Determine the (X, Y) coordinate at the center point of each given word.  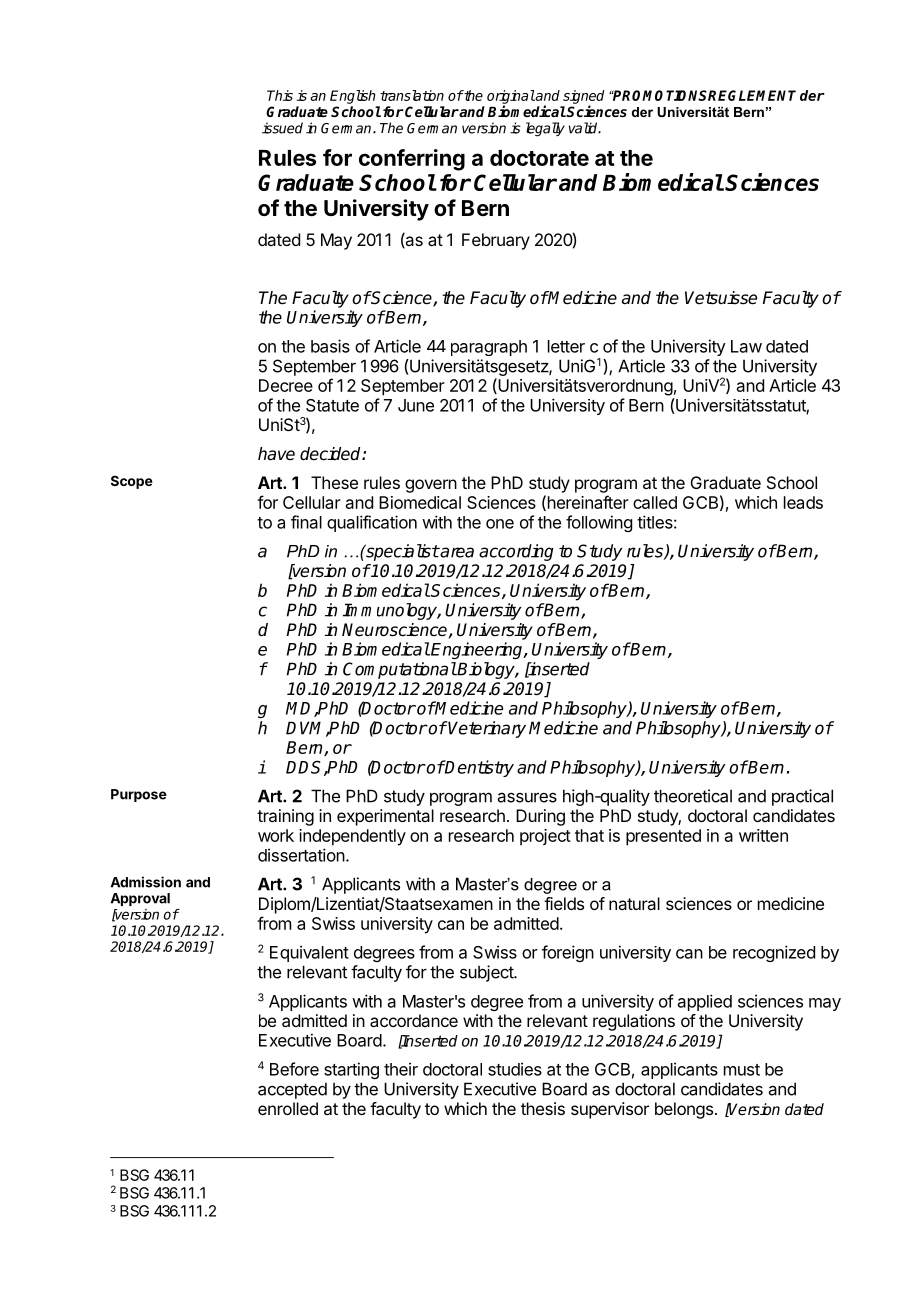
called (655, 502)
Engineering (478, 650)
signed (584, 98)
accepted (292, 1090)
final (306, 522)
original (511, 98)
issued (282, 128)
